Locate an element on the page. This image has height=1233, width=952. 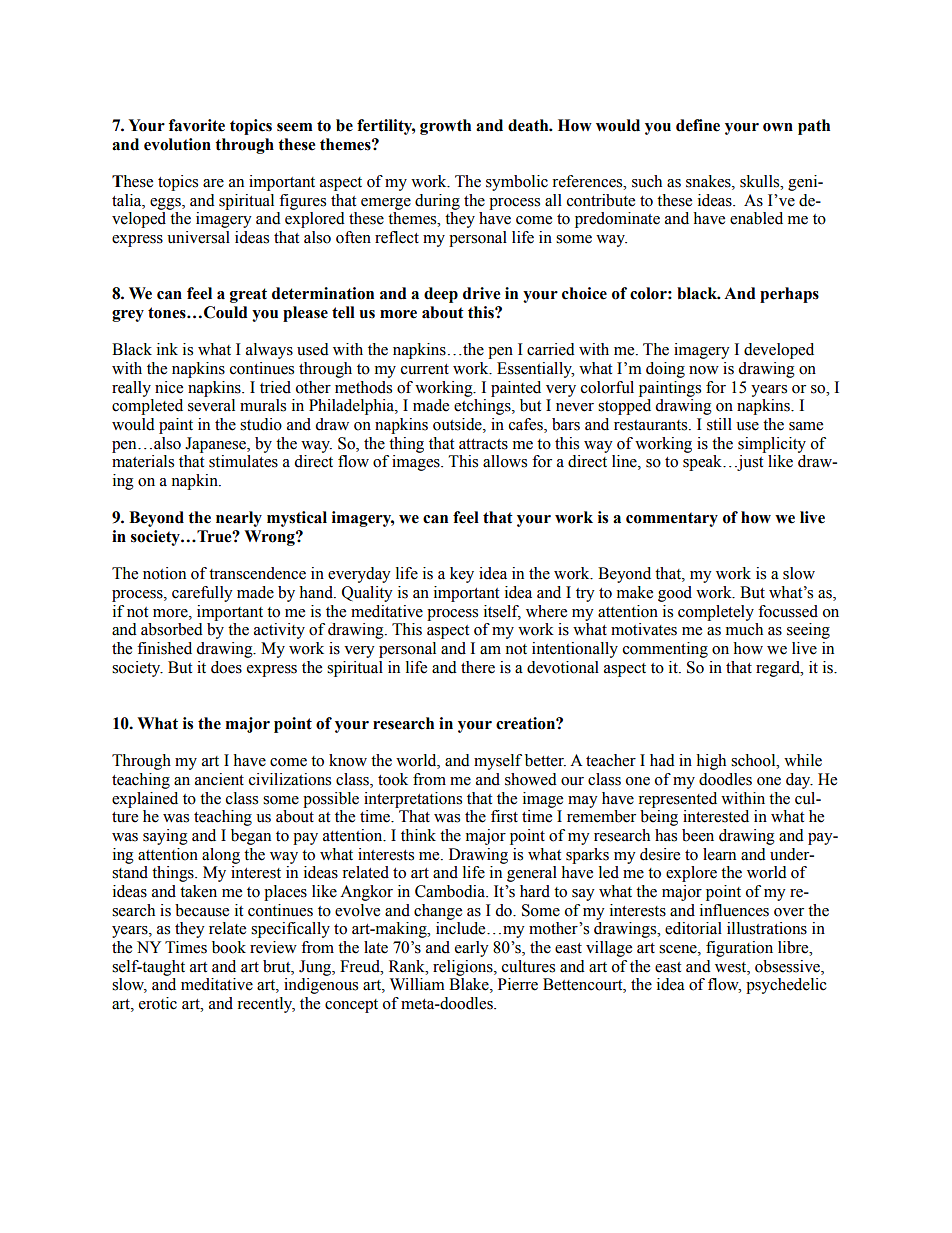
does is located at coordinates (226, 667).
